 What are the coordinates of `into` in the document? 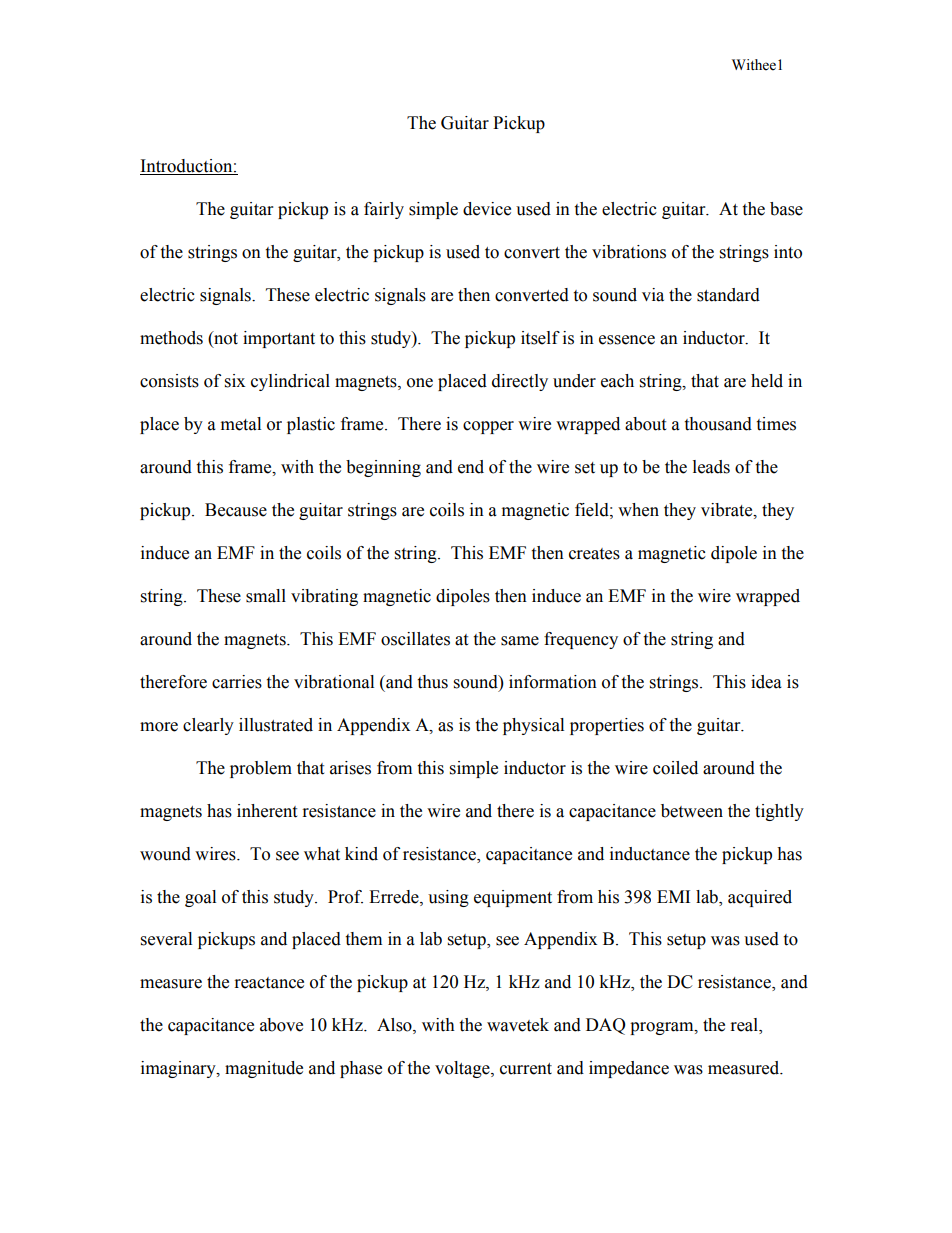 It's located at (788, 252).
